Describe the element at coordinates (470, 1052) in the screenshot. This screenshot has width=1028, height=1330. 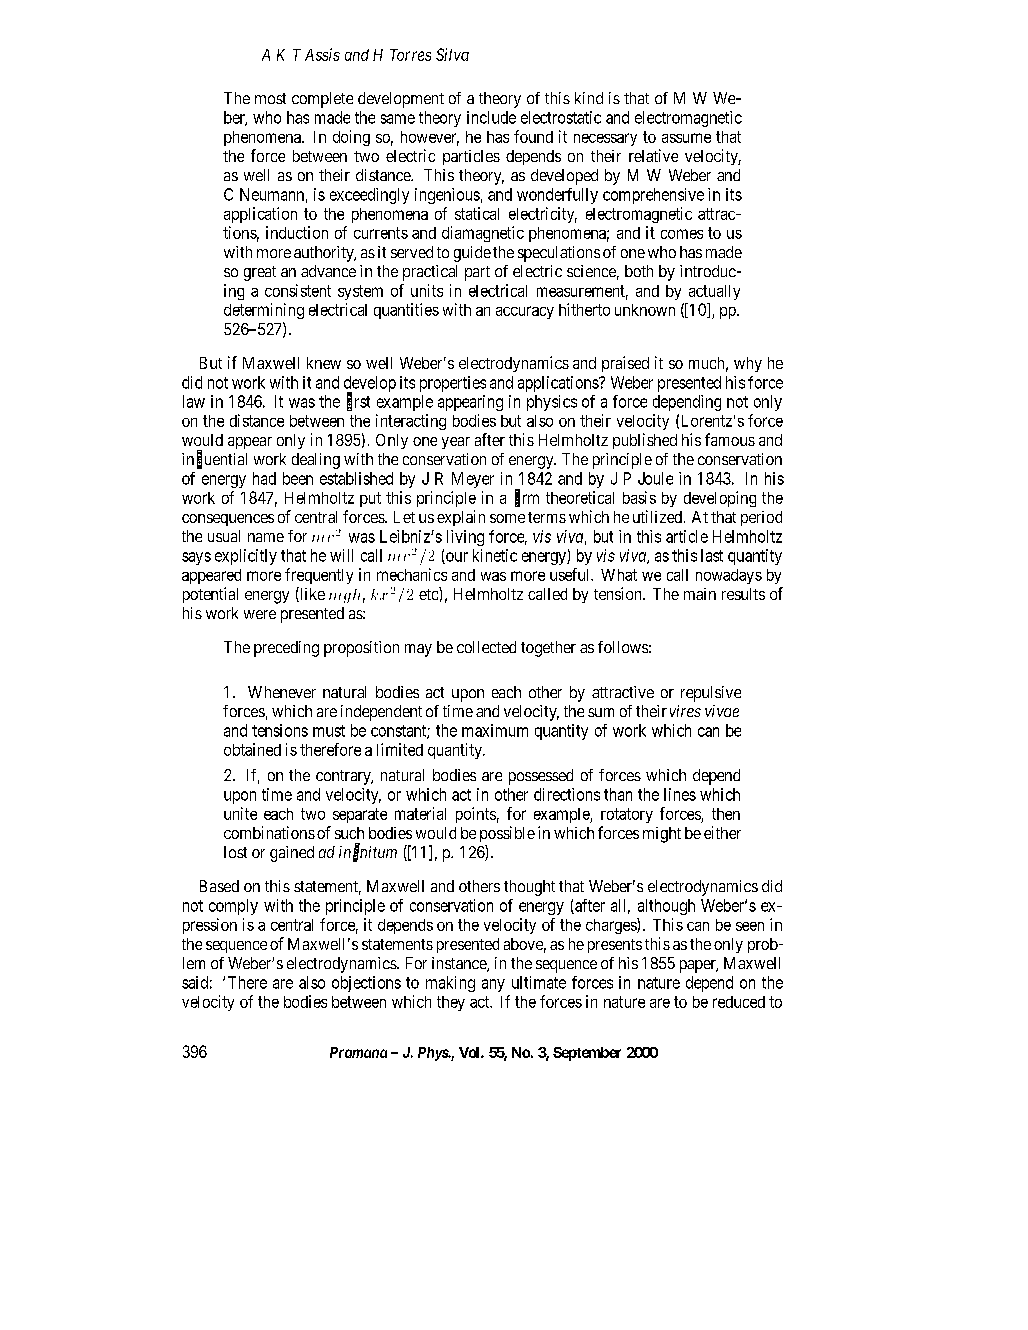
I see `Vol` at that location.
